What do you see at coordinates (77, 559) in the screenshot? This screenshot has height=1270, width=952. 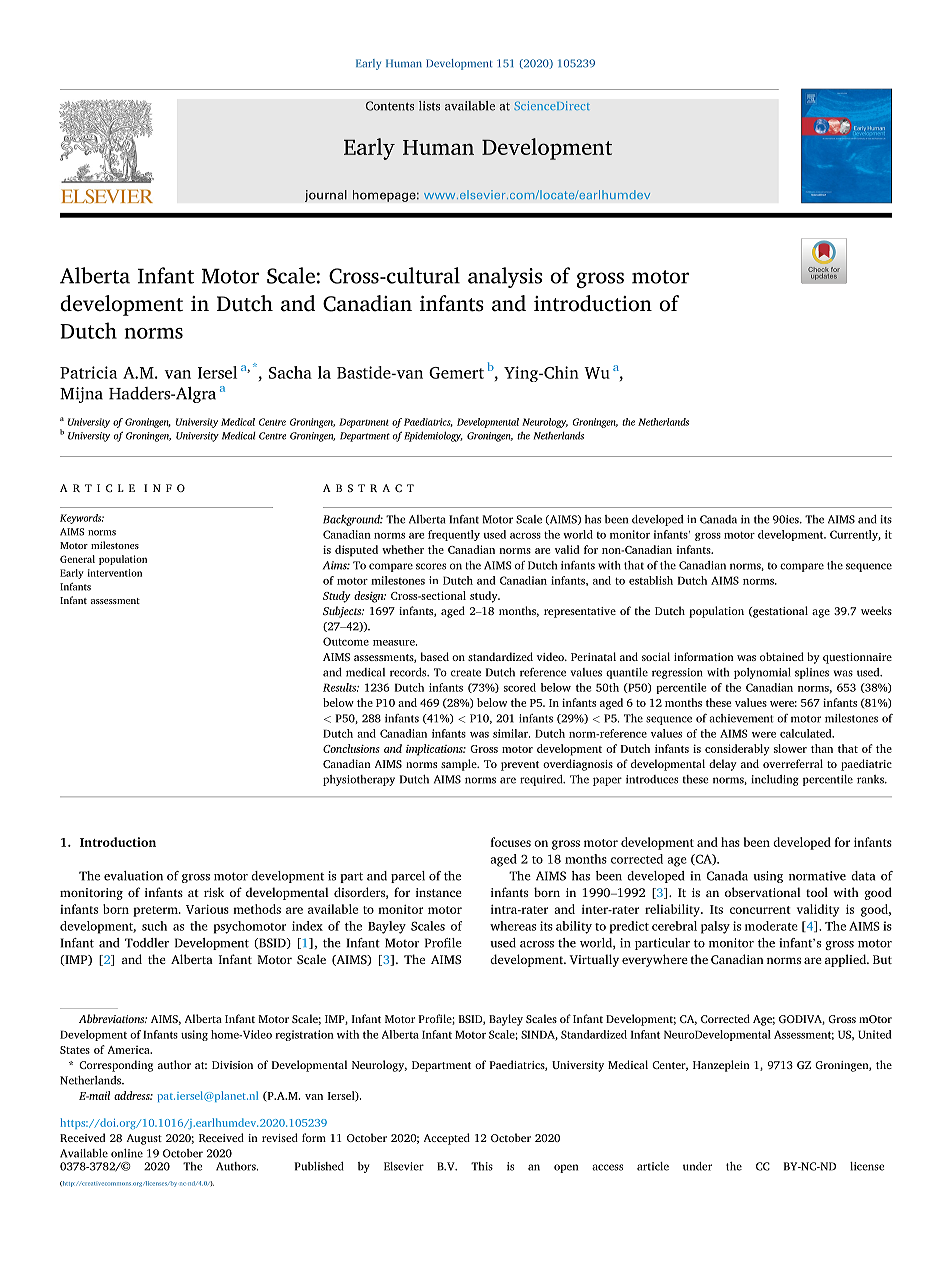 I see `General` at bounding box center [77, 559].
